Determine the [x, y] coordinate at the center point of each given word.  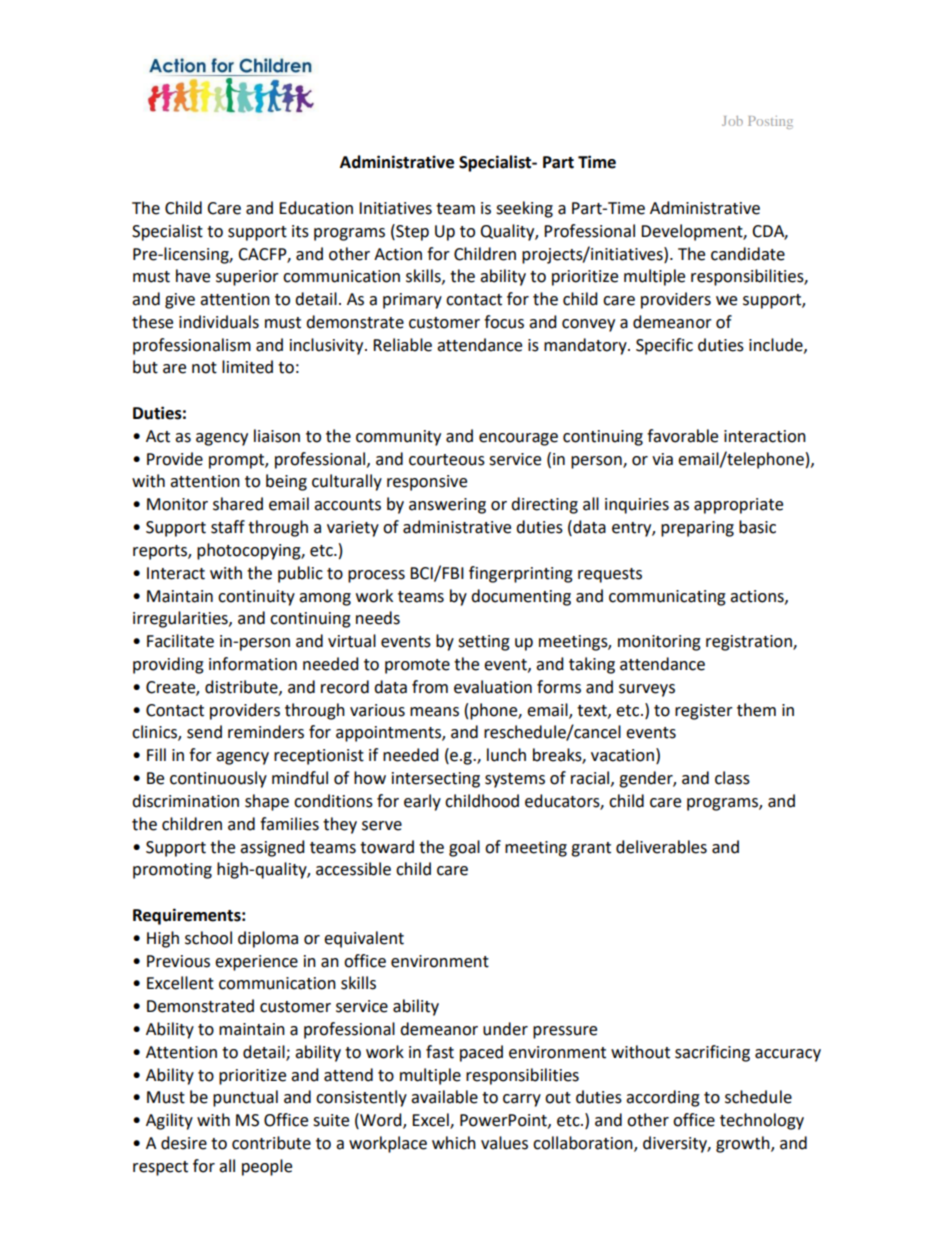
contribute [271, 1143]
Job [732, 121]
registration [750, 643]
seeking [524, 209]
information [253, 664]
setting [484, 643]
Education [316, 208]
